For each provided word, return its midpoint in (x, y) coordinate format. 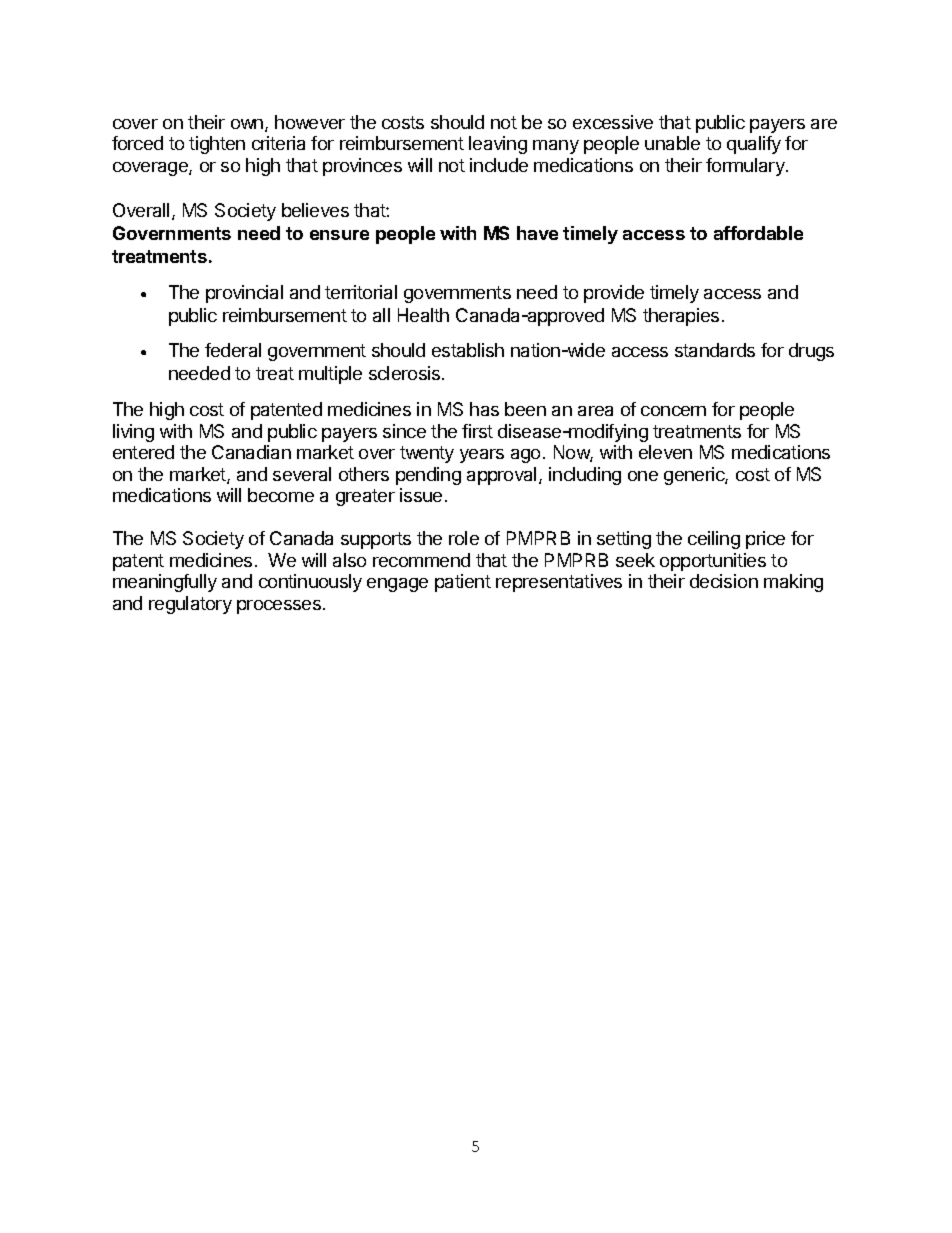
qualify (754, 145)
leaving (498, 145)
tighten (217, 145)
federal (233, 350)
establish (468, 350)
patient (463, 583)
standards (715, 350)
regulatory (190, 605)
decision (724, 581)
